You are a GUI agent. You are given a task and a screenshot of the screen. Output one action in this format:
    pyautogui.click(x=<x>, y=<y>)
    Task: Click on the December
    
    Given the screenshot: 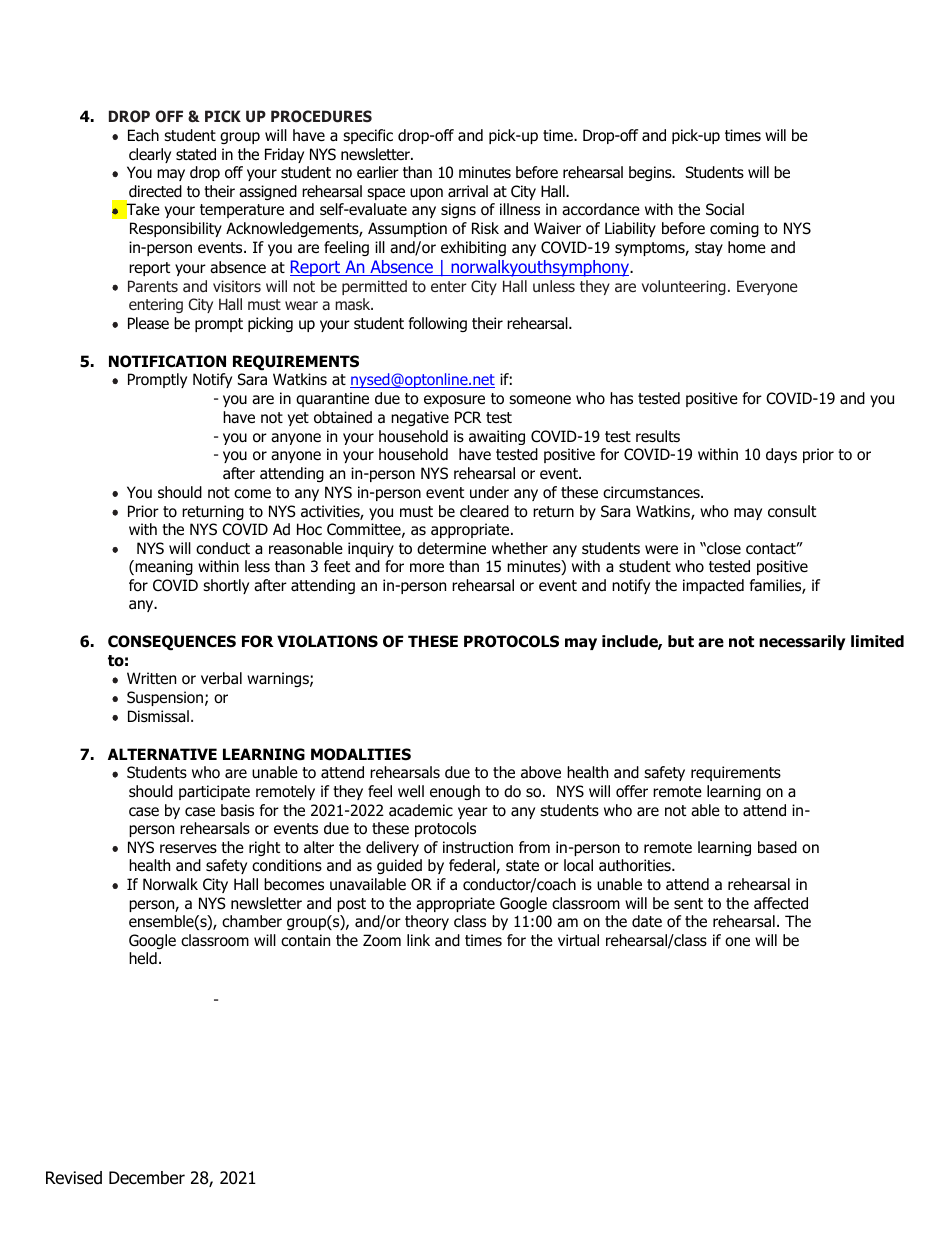 What is the action you would take?
    pyautogui.click(x=147, y=1178)
